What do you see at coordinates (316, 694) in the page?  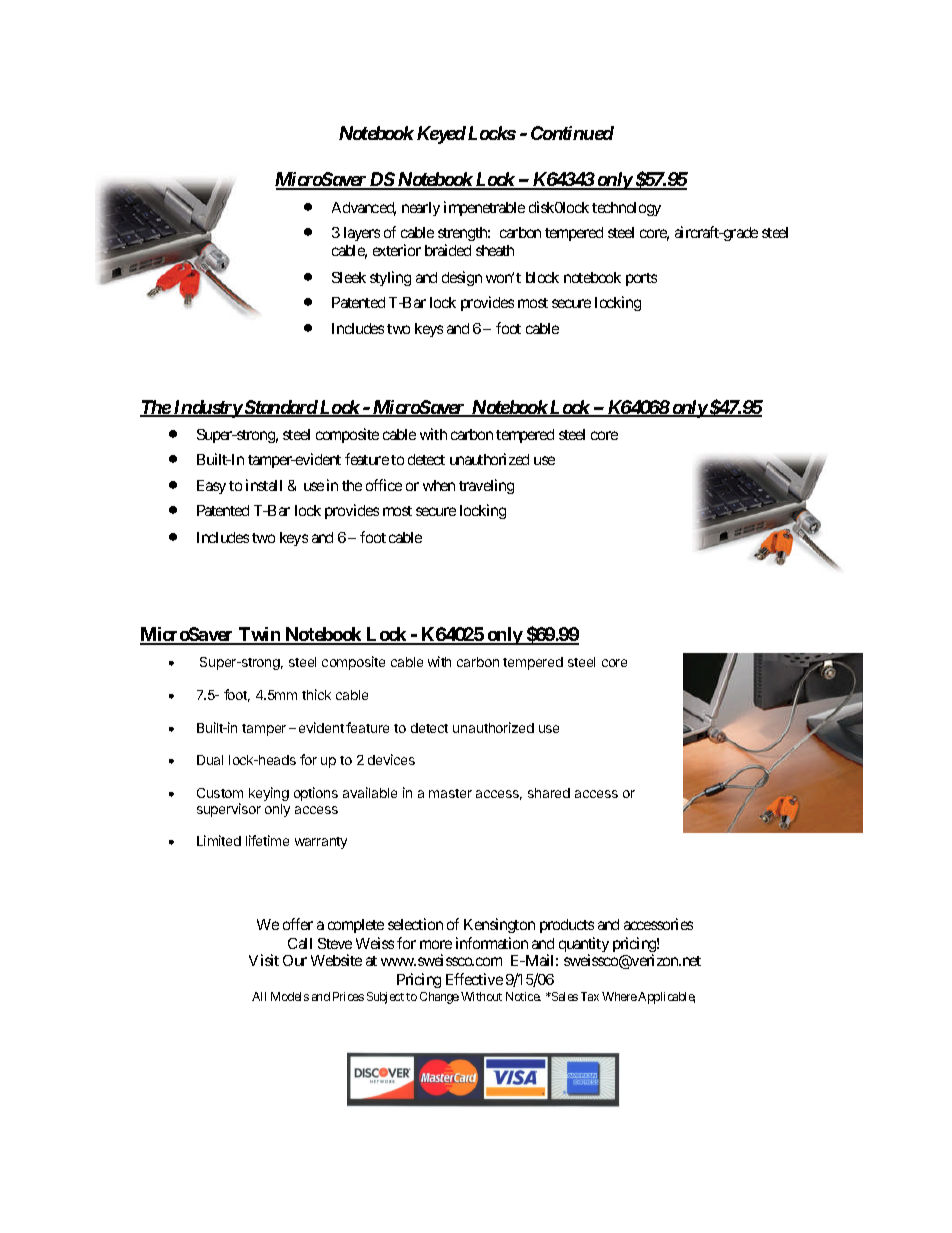 I see `thick` at bounding box center [316, 694].
